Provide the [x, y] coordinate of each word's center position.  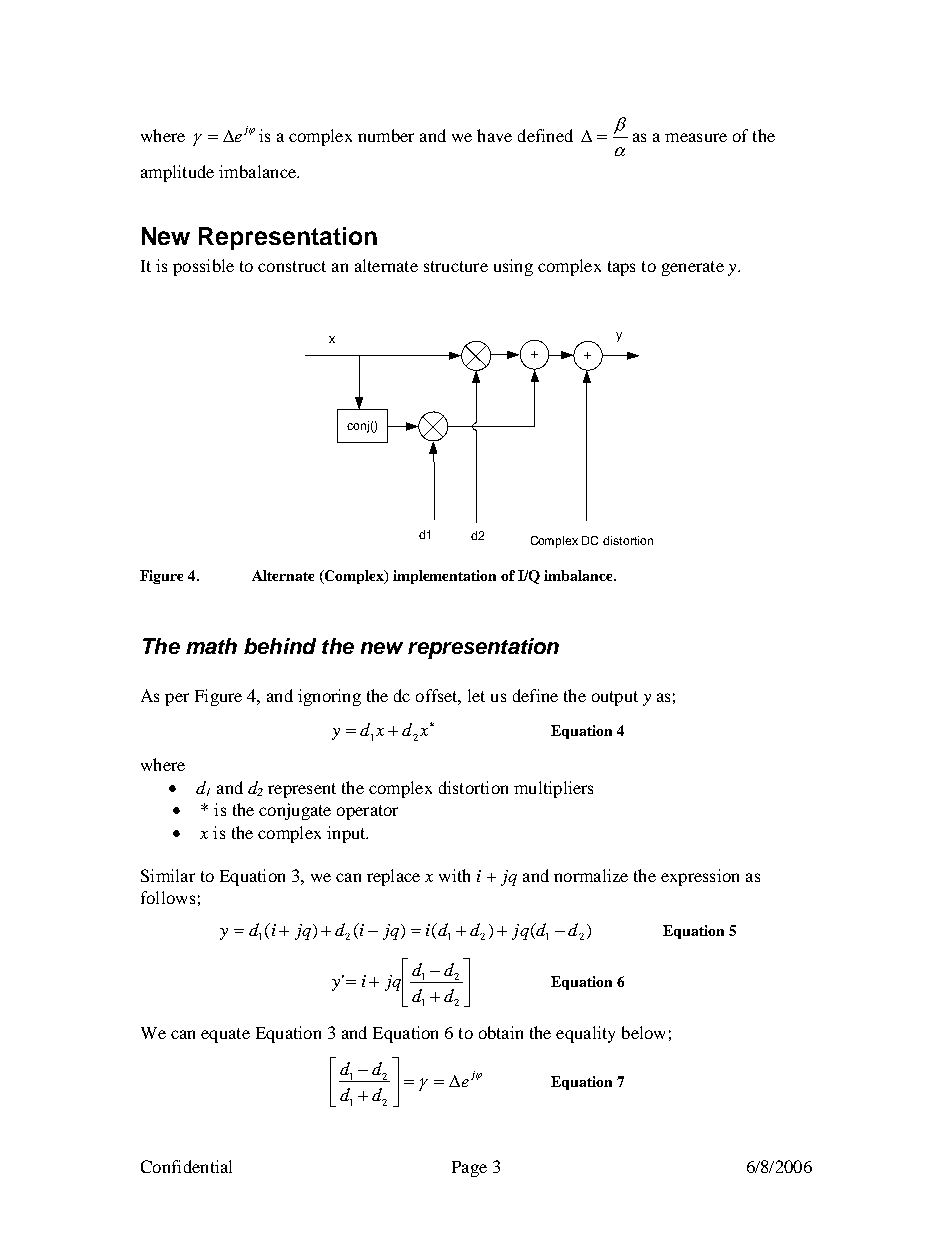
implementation [444, 577]
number [386, 135]
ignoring [329, 697]
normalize [591, 875]
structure [456, 266]
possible [203, 267]
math [211, 646]
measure [696, 137]
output [615, 698]
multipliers [553, 789]
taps [621, 268]
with [454, 875]
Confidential [186, 1166]
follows [168, 897]
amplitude [177, 173]
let [476, 695]
